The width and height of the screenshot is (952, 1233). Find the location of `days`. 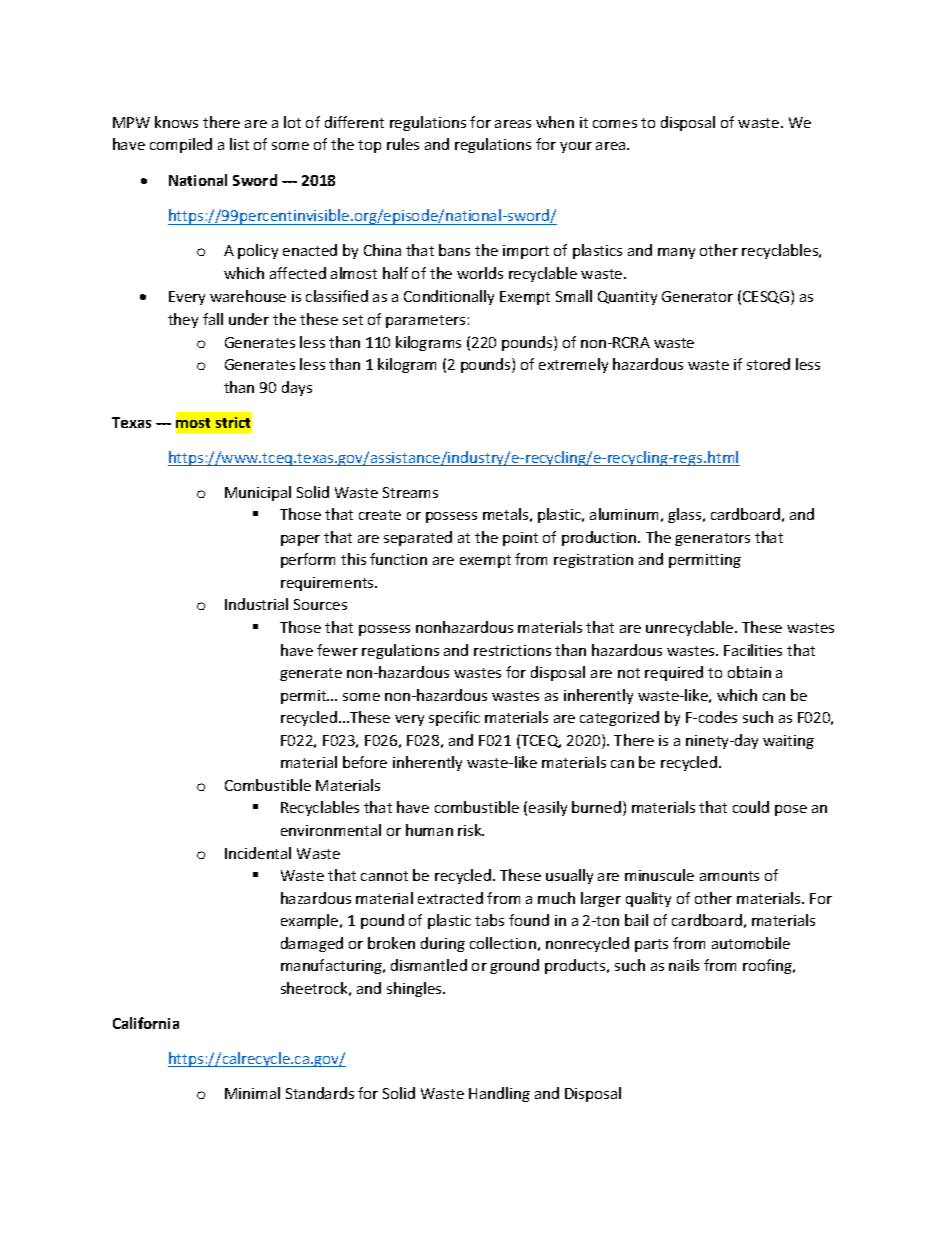

days is located at coordinates (297, 388).
